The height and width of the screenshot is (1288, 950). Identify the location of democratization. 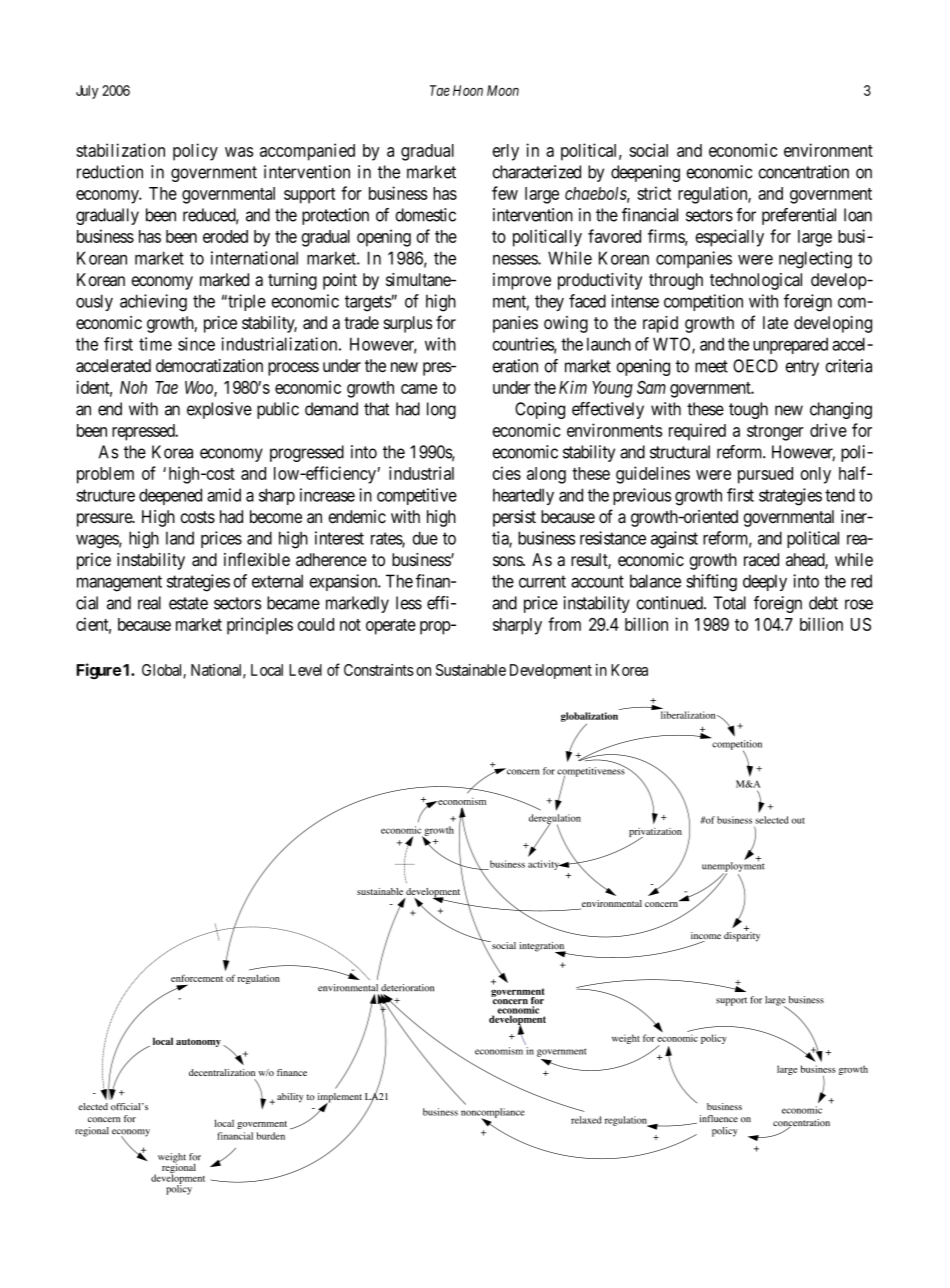
(209, 366).
